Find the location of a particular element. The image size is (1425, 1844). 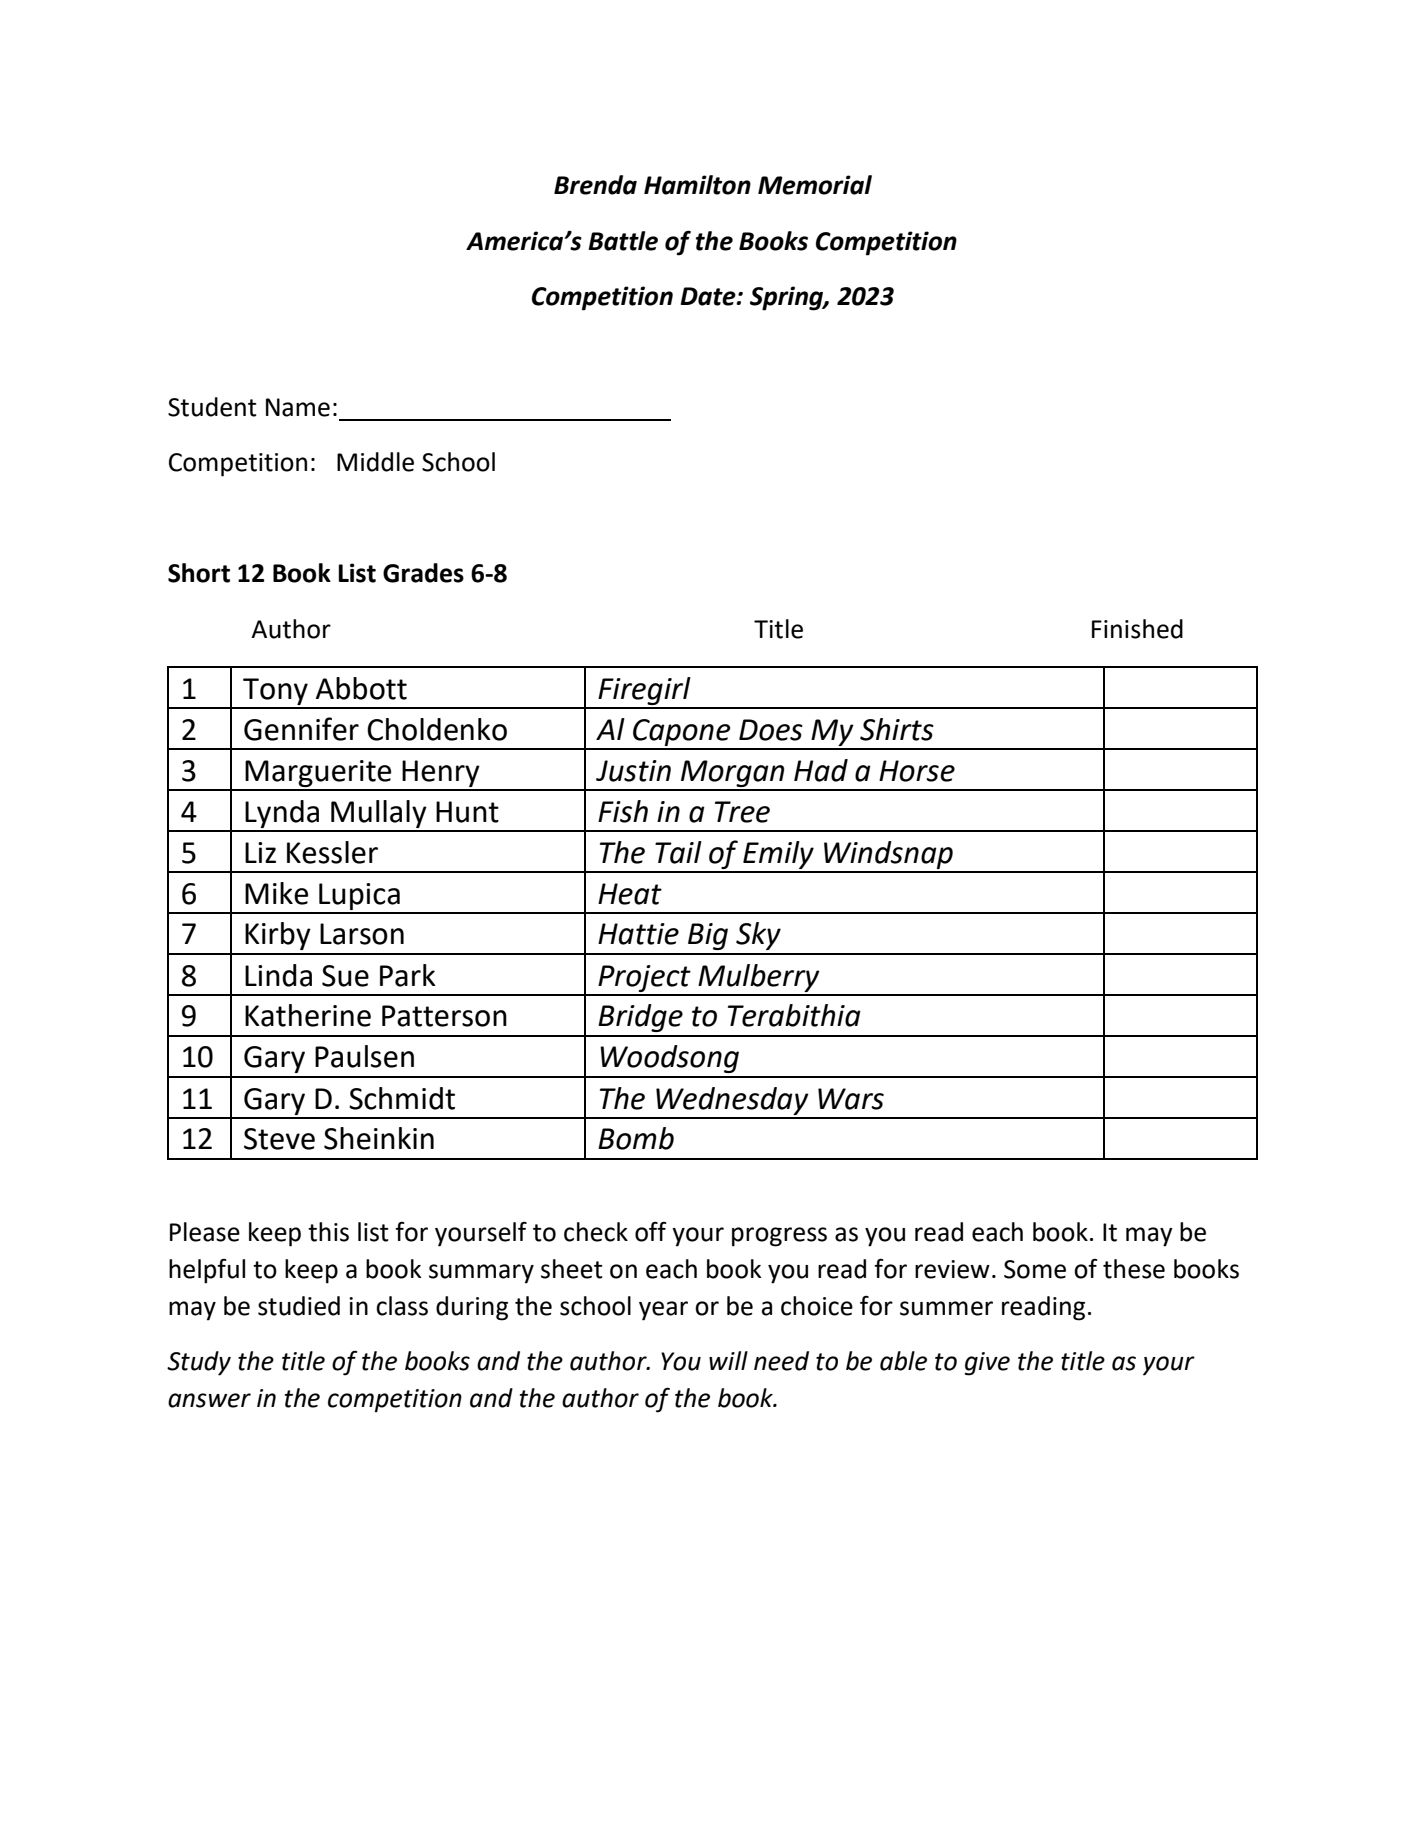

studied is located at coordinates (299, 1306).
